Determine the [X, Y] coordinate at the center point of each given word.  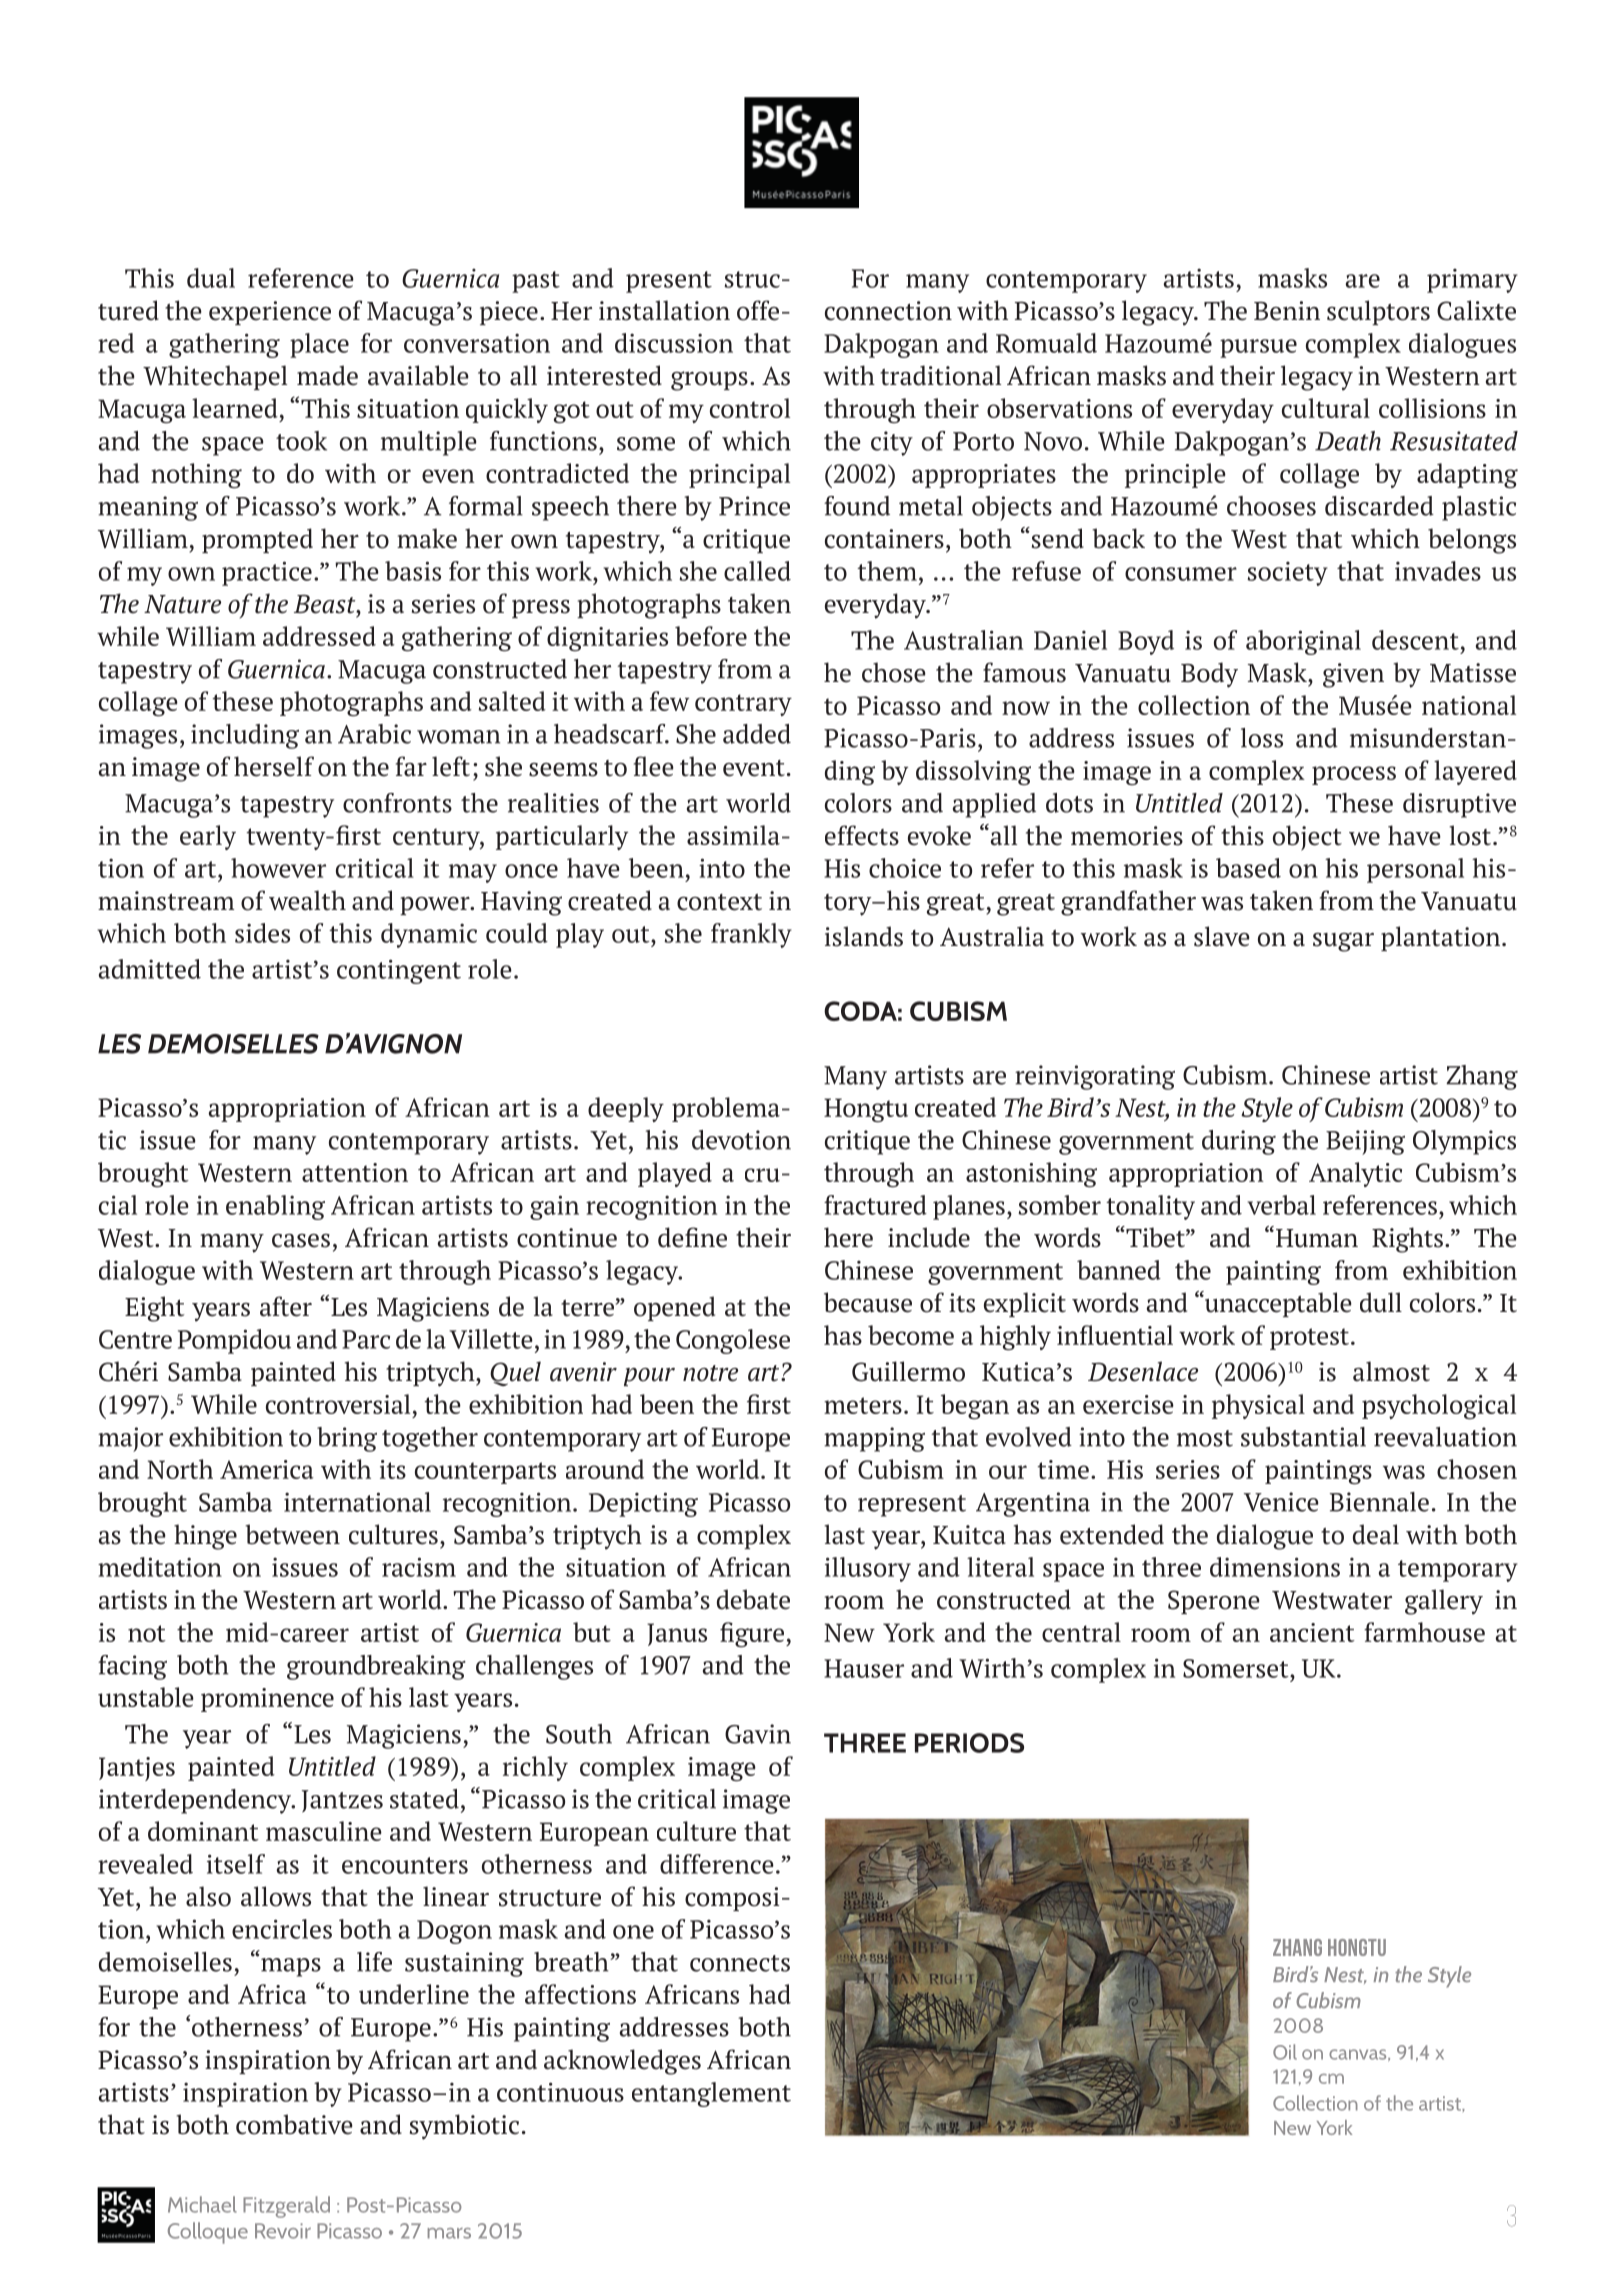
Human [1317, 1238]
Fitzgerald [286, 2207]
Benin [1287, 311]
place [319, 345]
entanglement [711, 2094]
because [868, 1302]
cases [301, 1241]
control [750, 408]
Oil [1285, 2052]
